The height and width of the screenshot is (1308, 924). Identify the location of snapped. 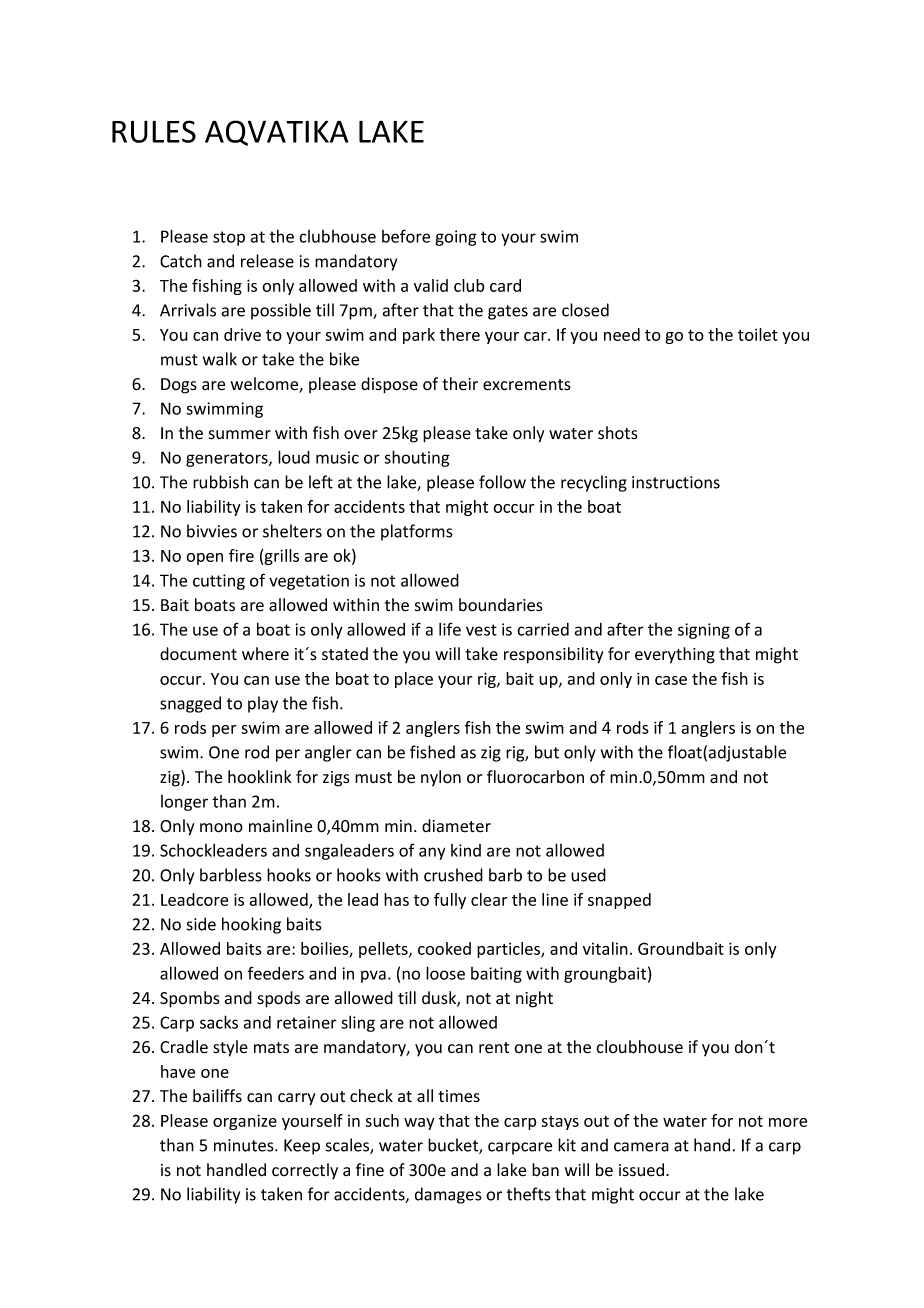
(619, 901).
